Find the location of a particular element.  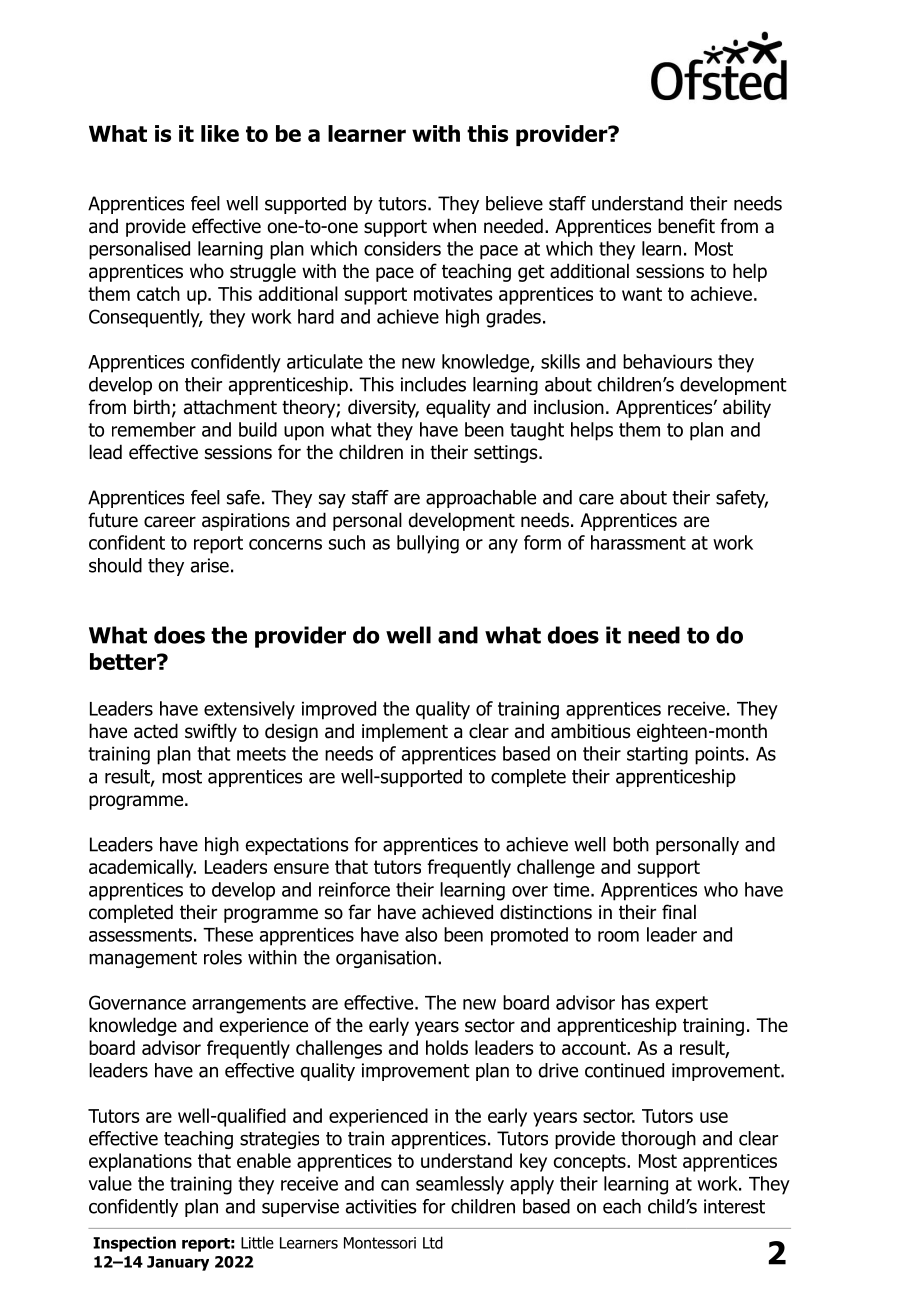

Ltd is located at coordinates (433, 1242).
